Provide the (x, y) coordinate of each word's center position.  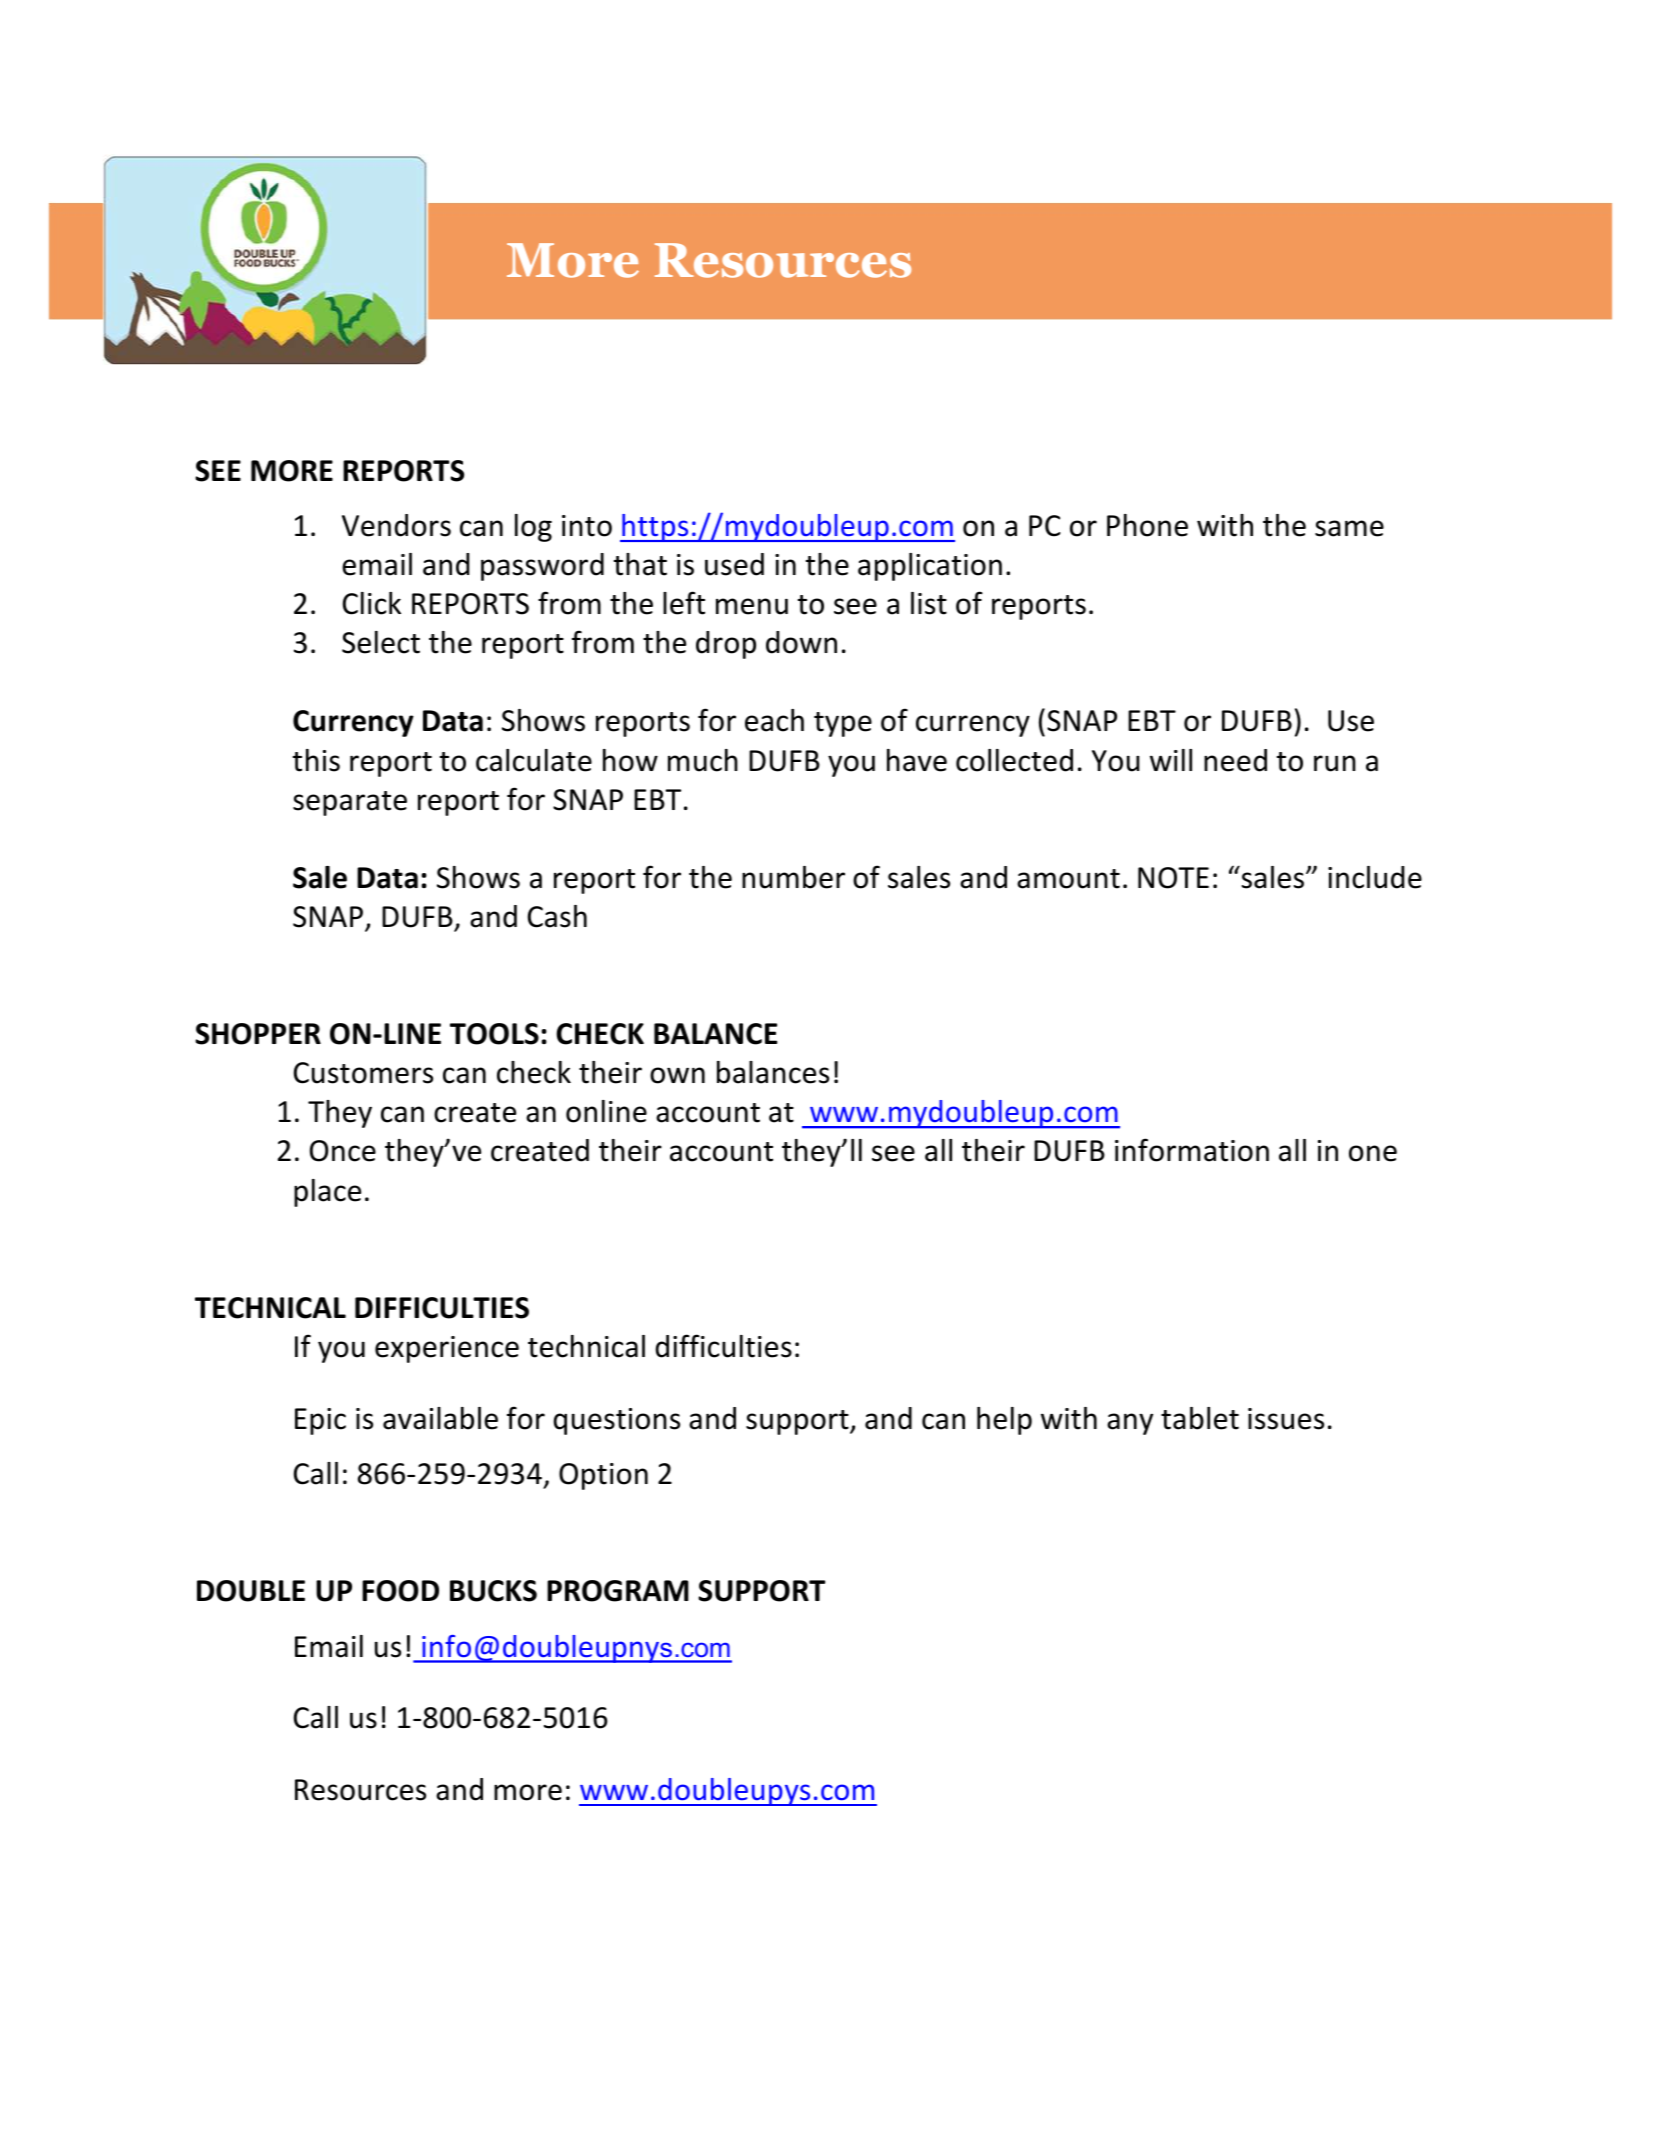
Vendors (396, 525)
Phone (1147, 525)
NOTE (1173, 878)
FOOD (400, 1591)
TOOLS (494, 1034)
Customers (363, 1073)
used (734, 564)
